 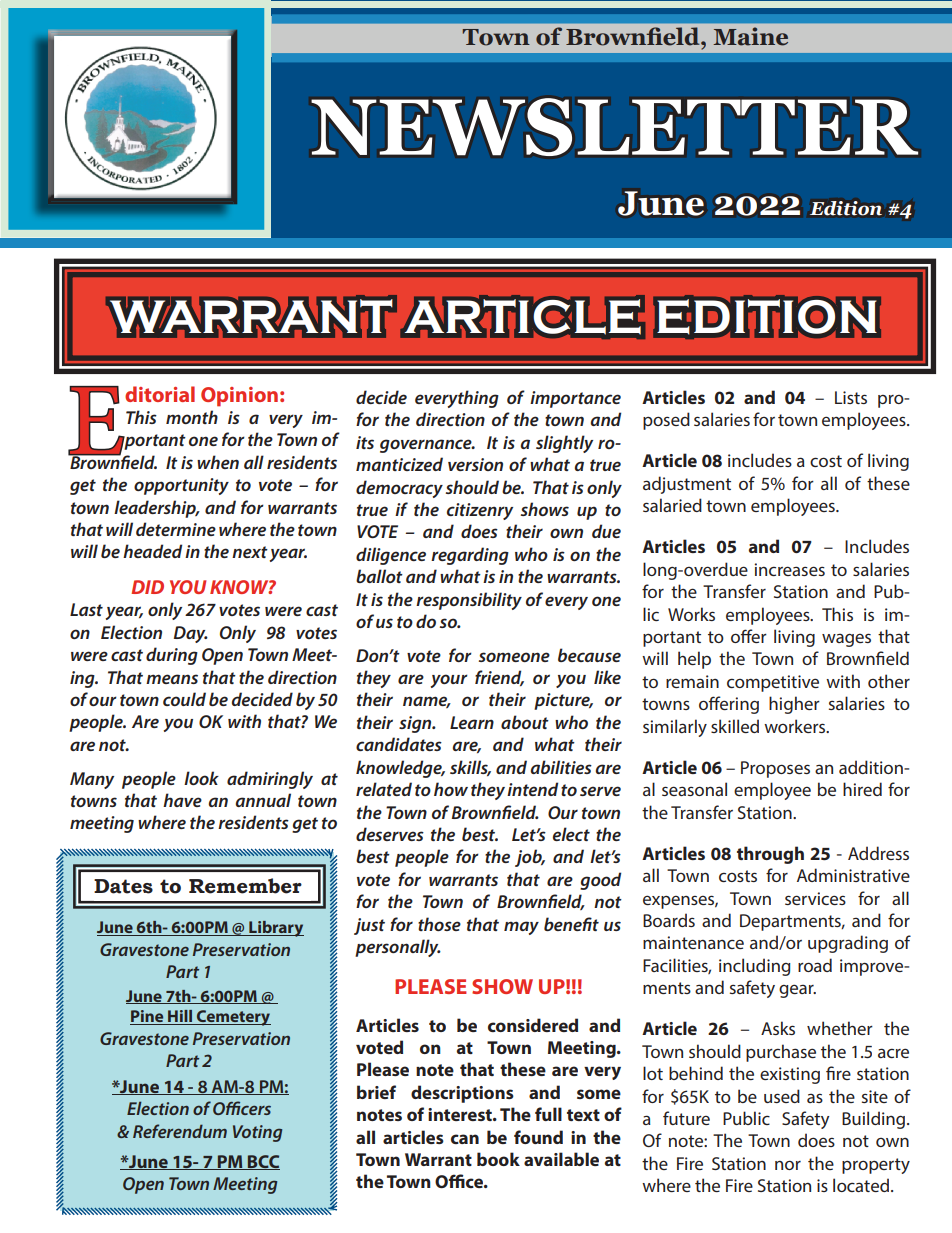 What do you see at coordinates (789, 569) in the screenshot?
I see `increases` at bounding box center [789, 569].
